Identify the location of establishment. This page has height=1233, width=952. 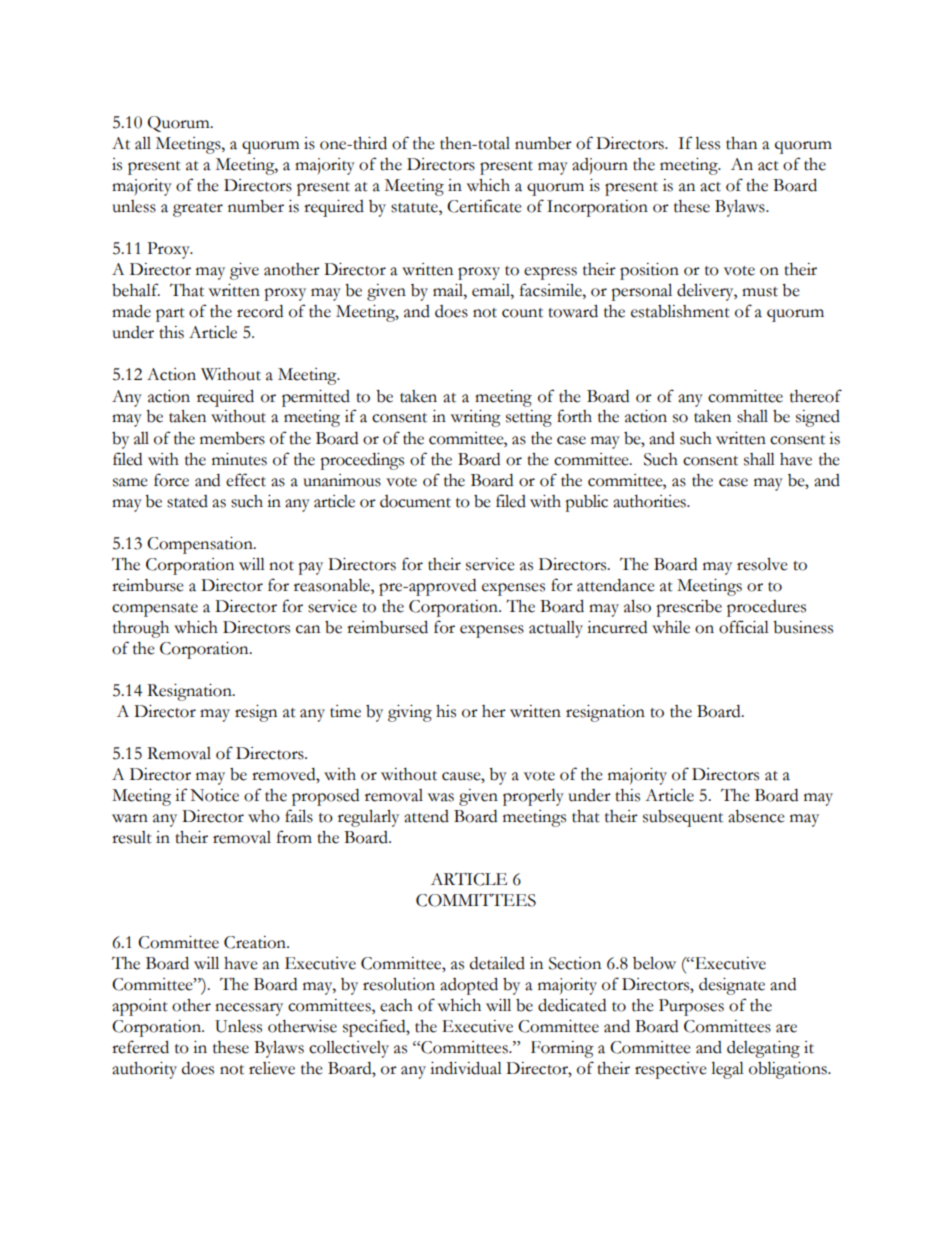
(680, 311).
